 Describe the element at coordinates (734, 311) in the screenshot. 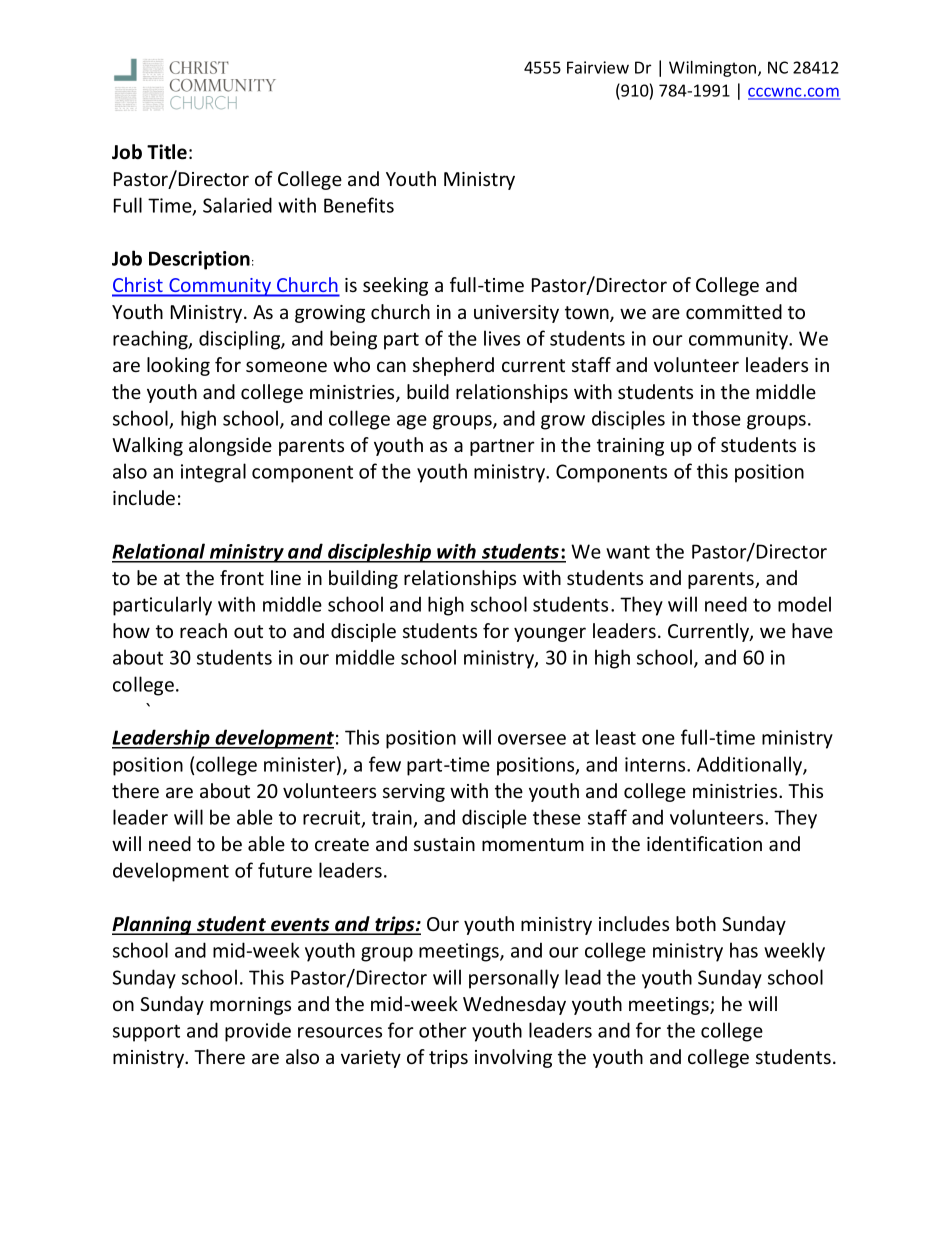

I see `committed` at that location.
